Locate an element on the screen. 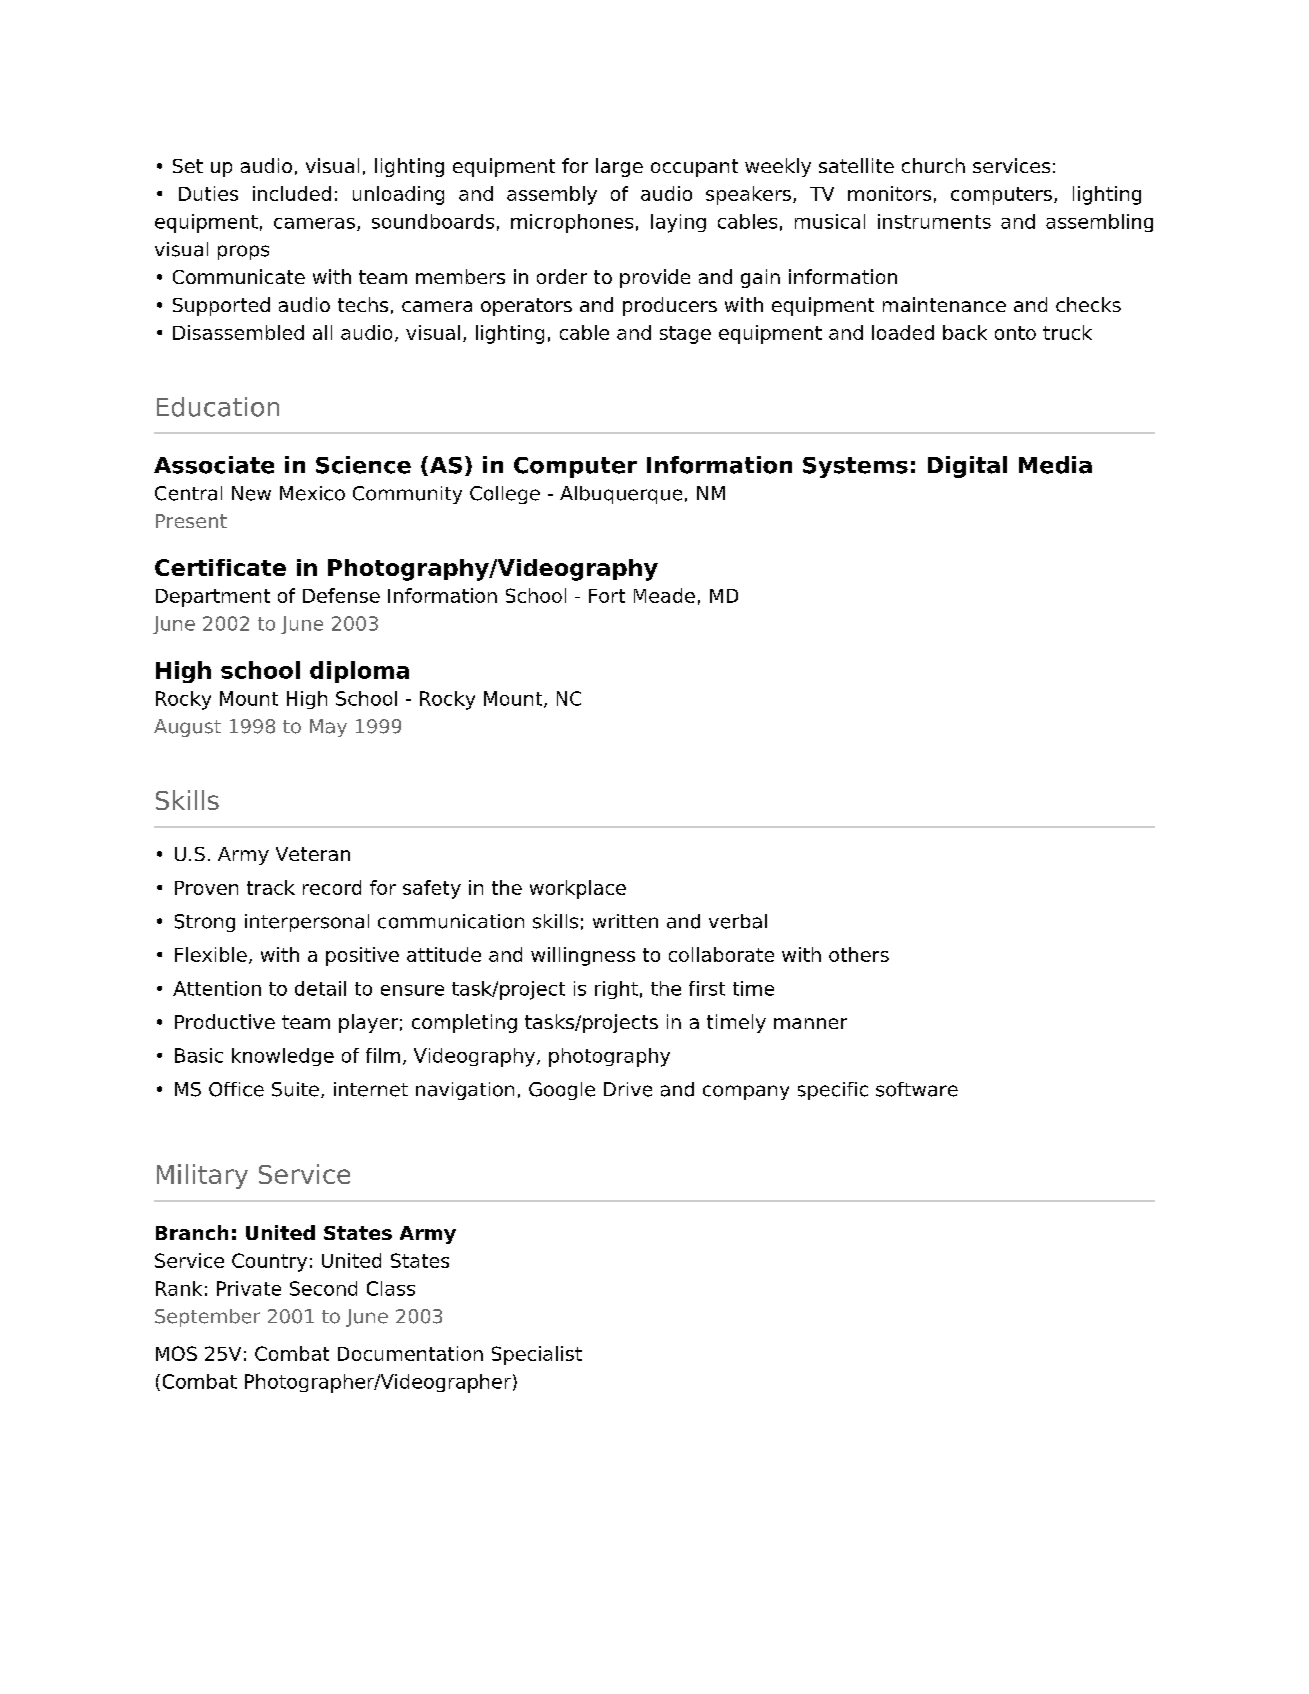  Specialist is located at coordinates (537, 1355).
